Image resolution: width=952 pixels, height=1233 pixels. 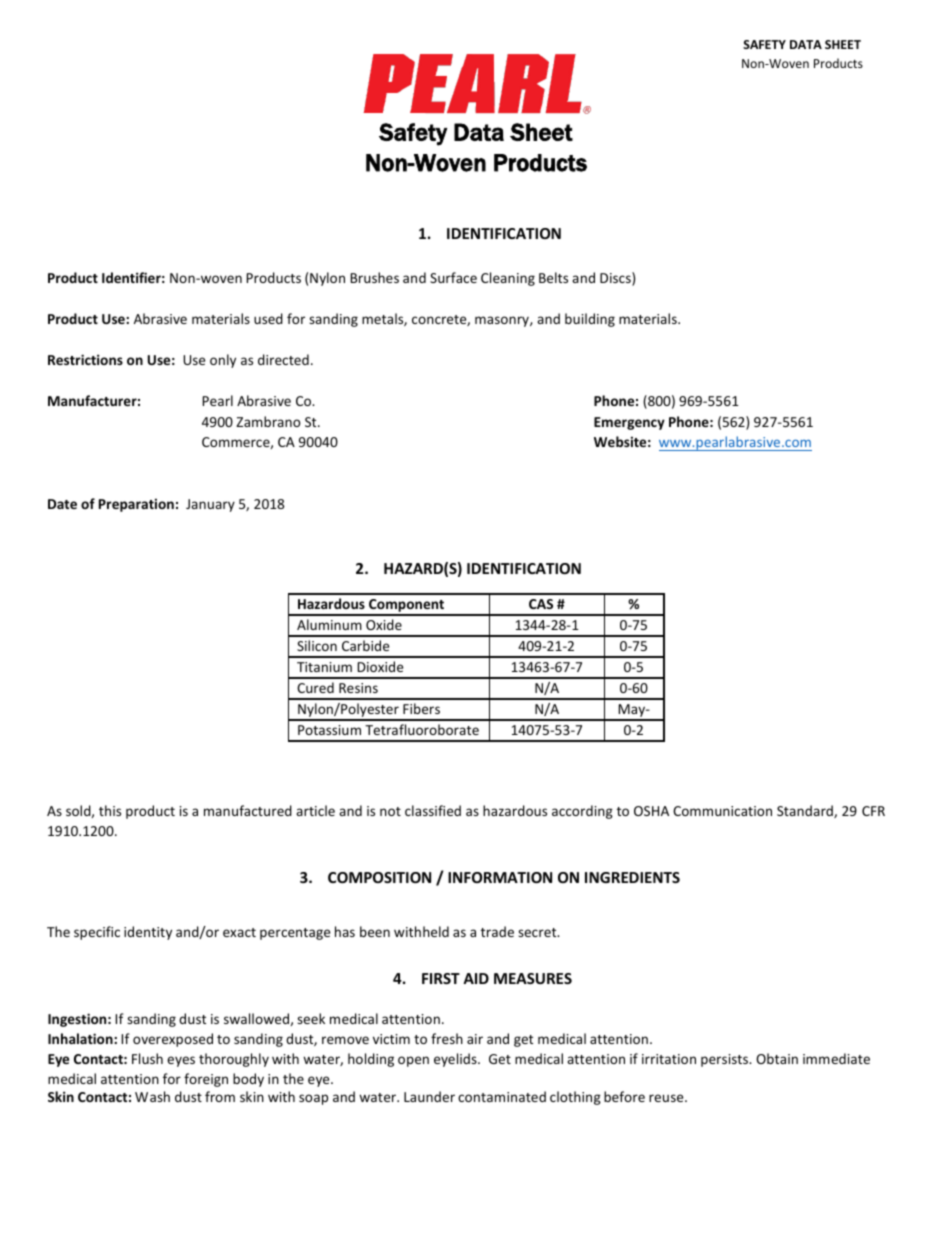 I want to click on Fibers, so click(x=421, y=708).
